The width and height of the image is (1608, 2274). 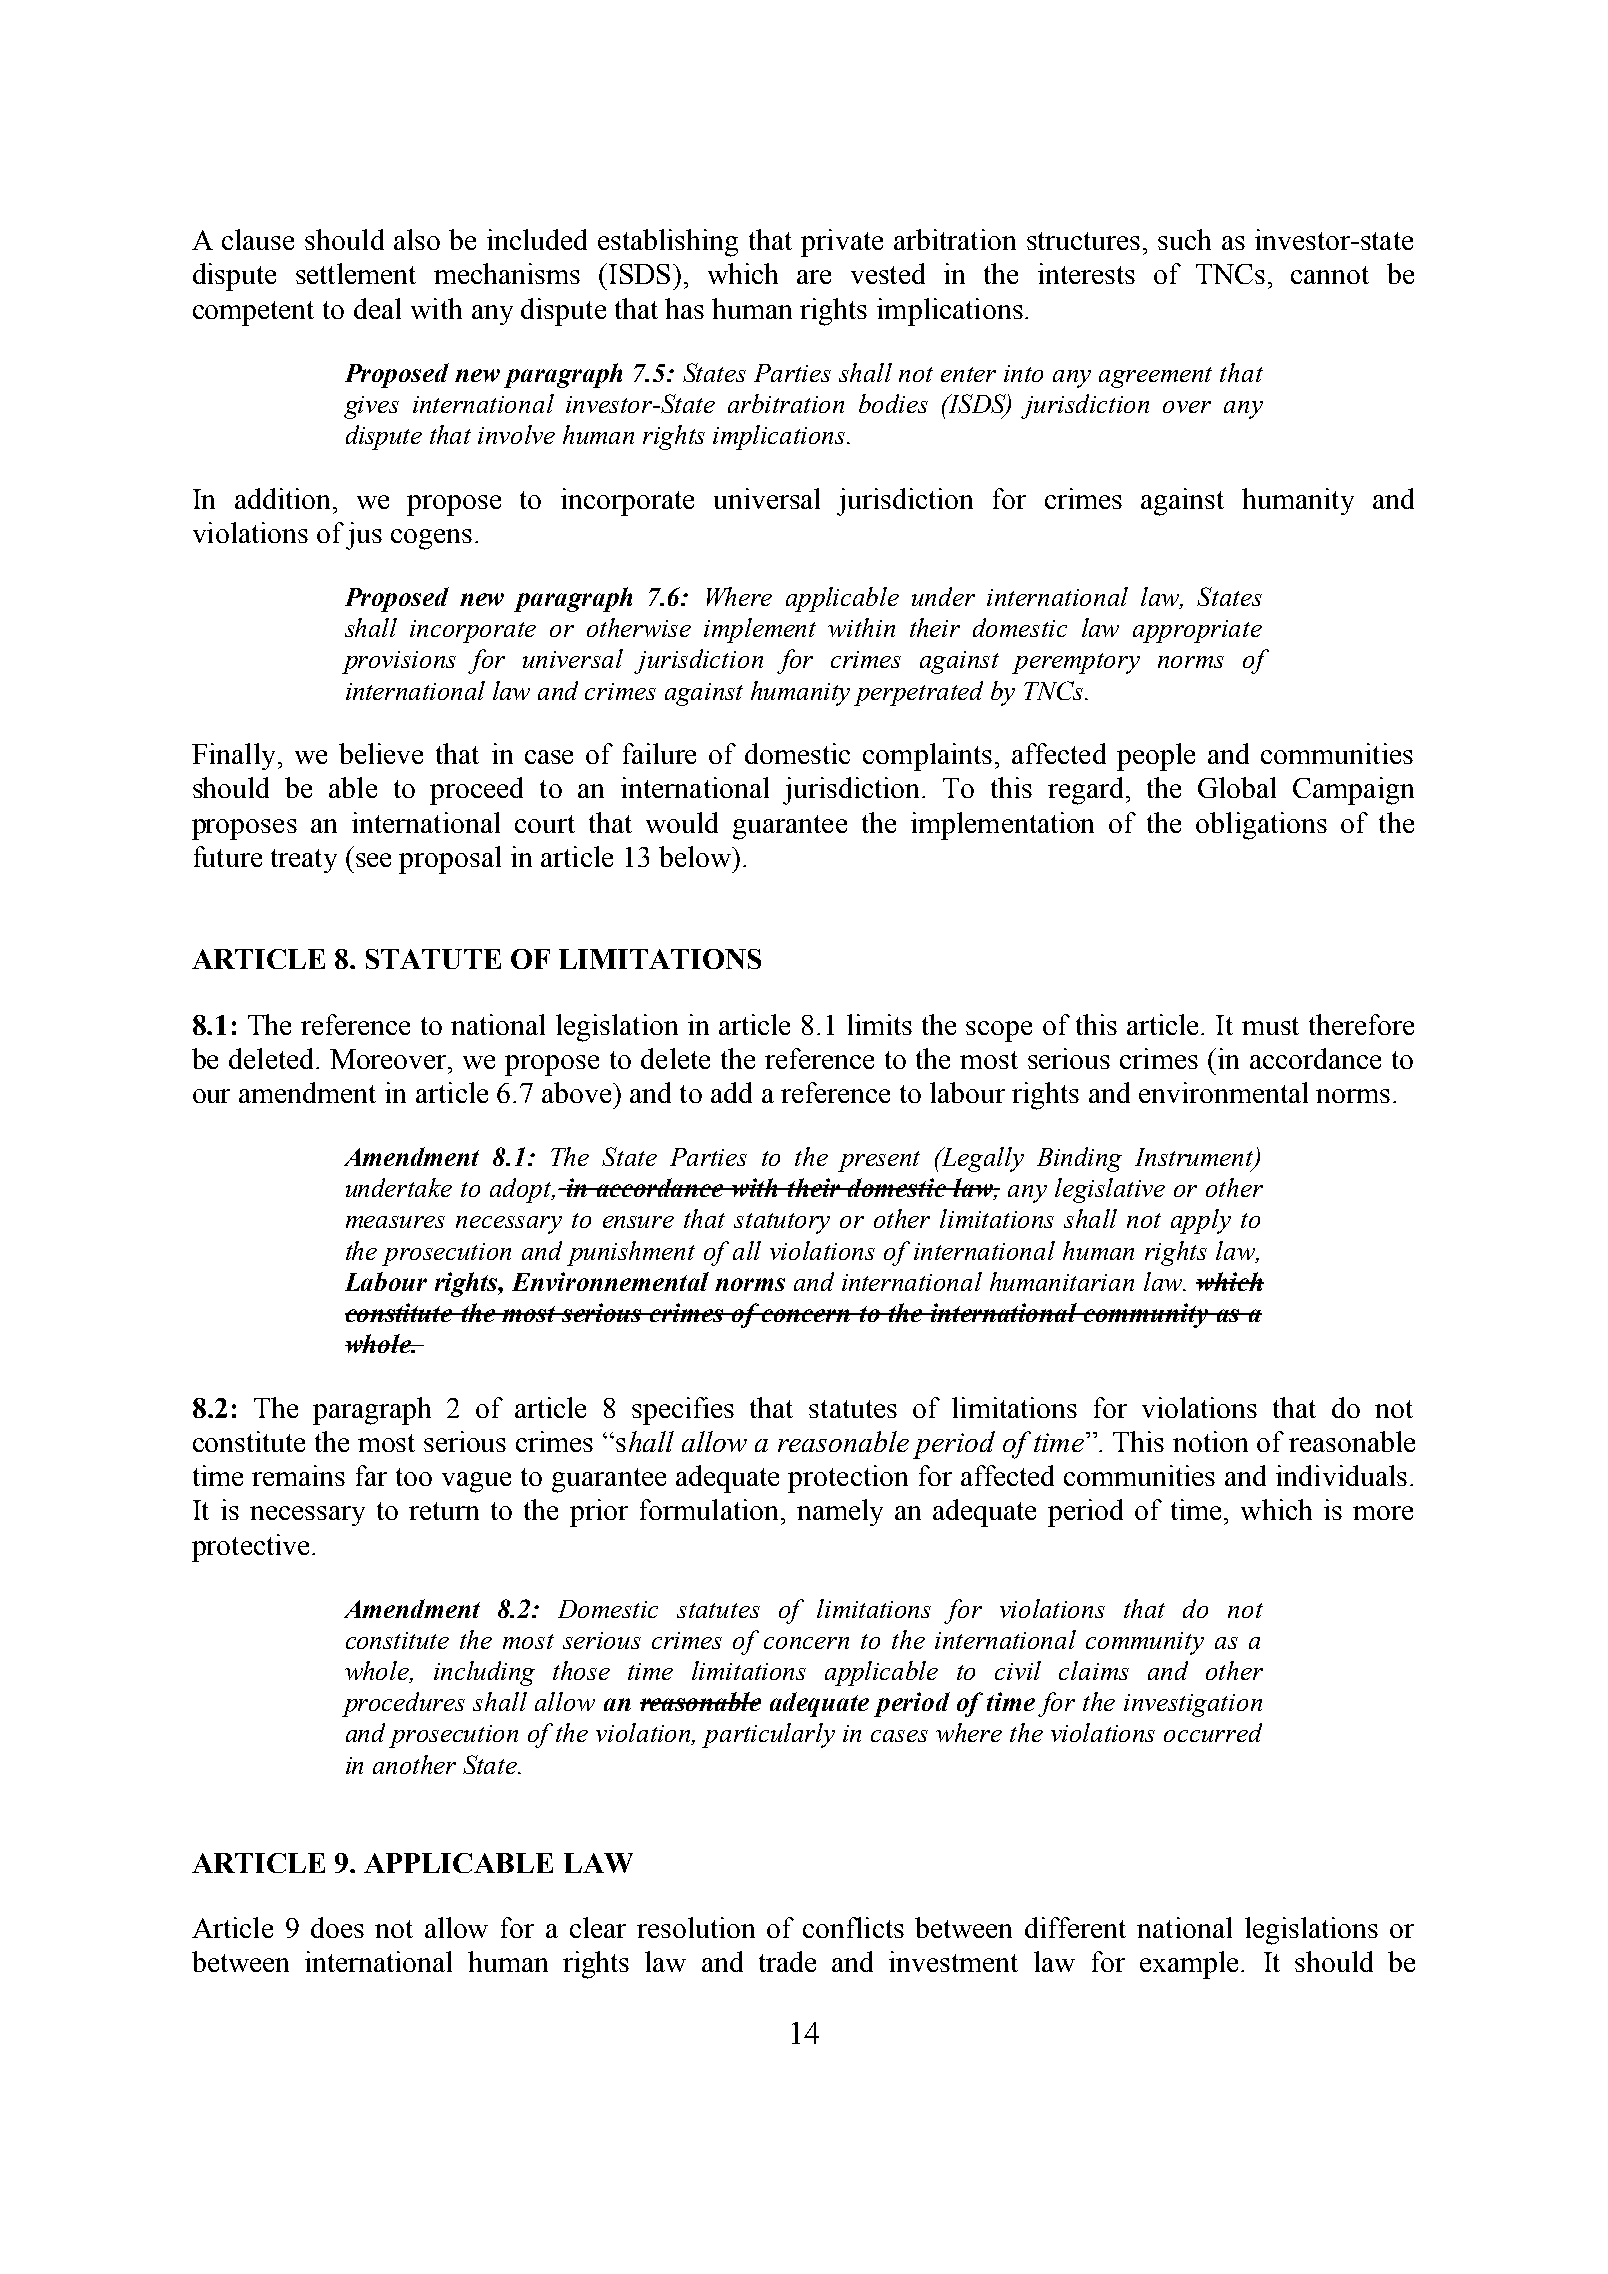 I want to click on appropriate, so click(x=1197, y=631).
